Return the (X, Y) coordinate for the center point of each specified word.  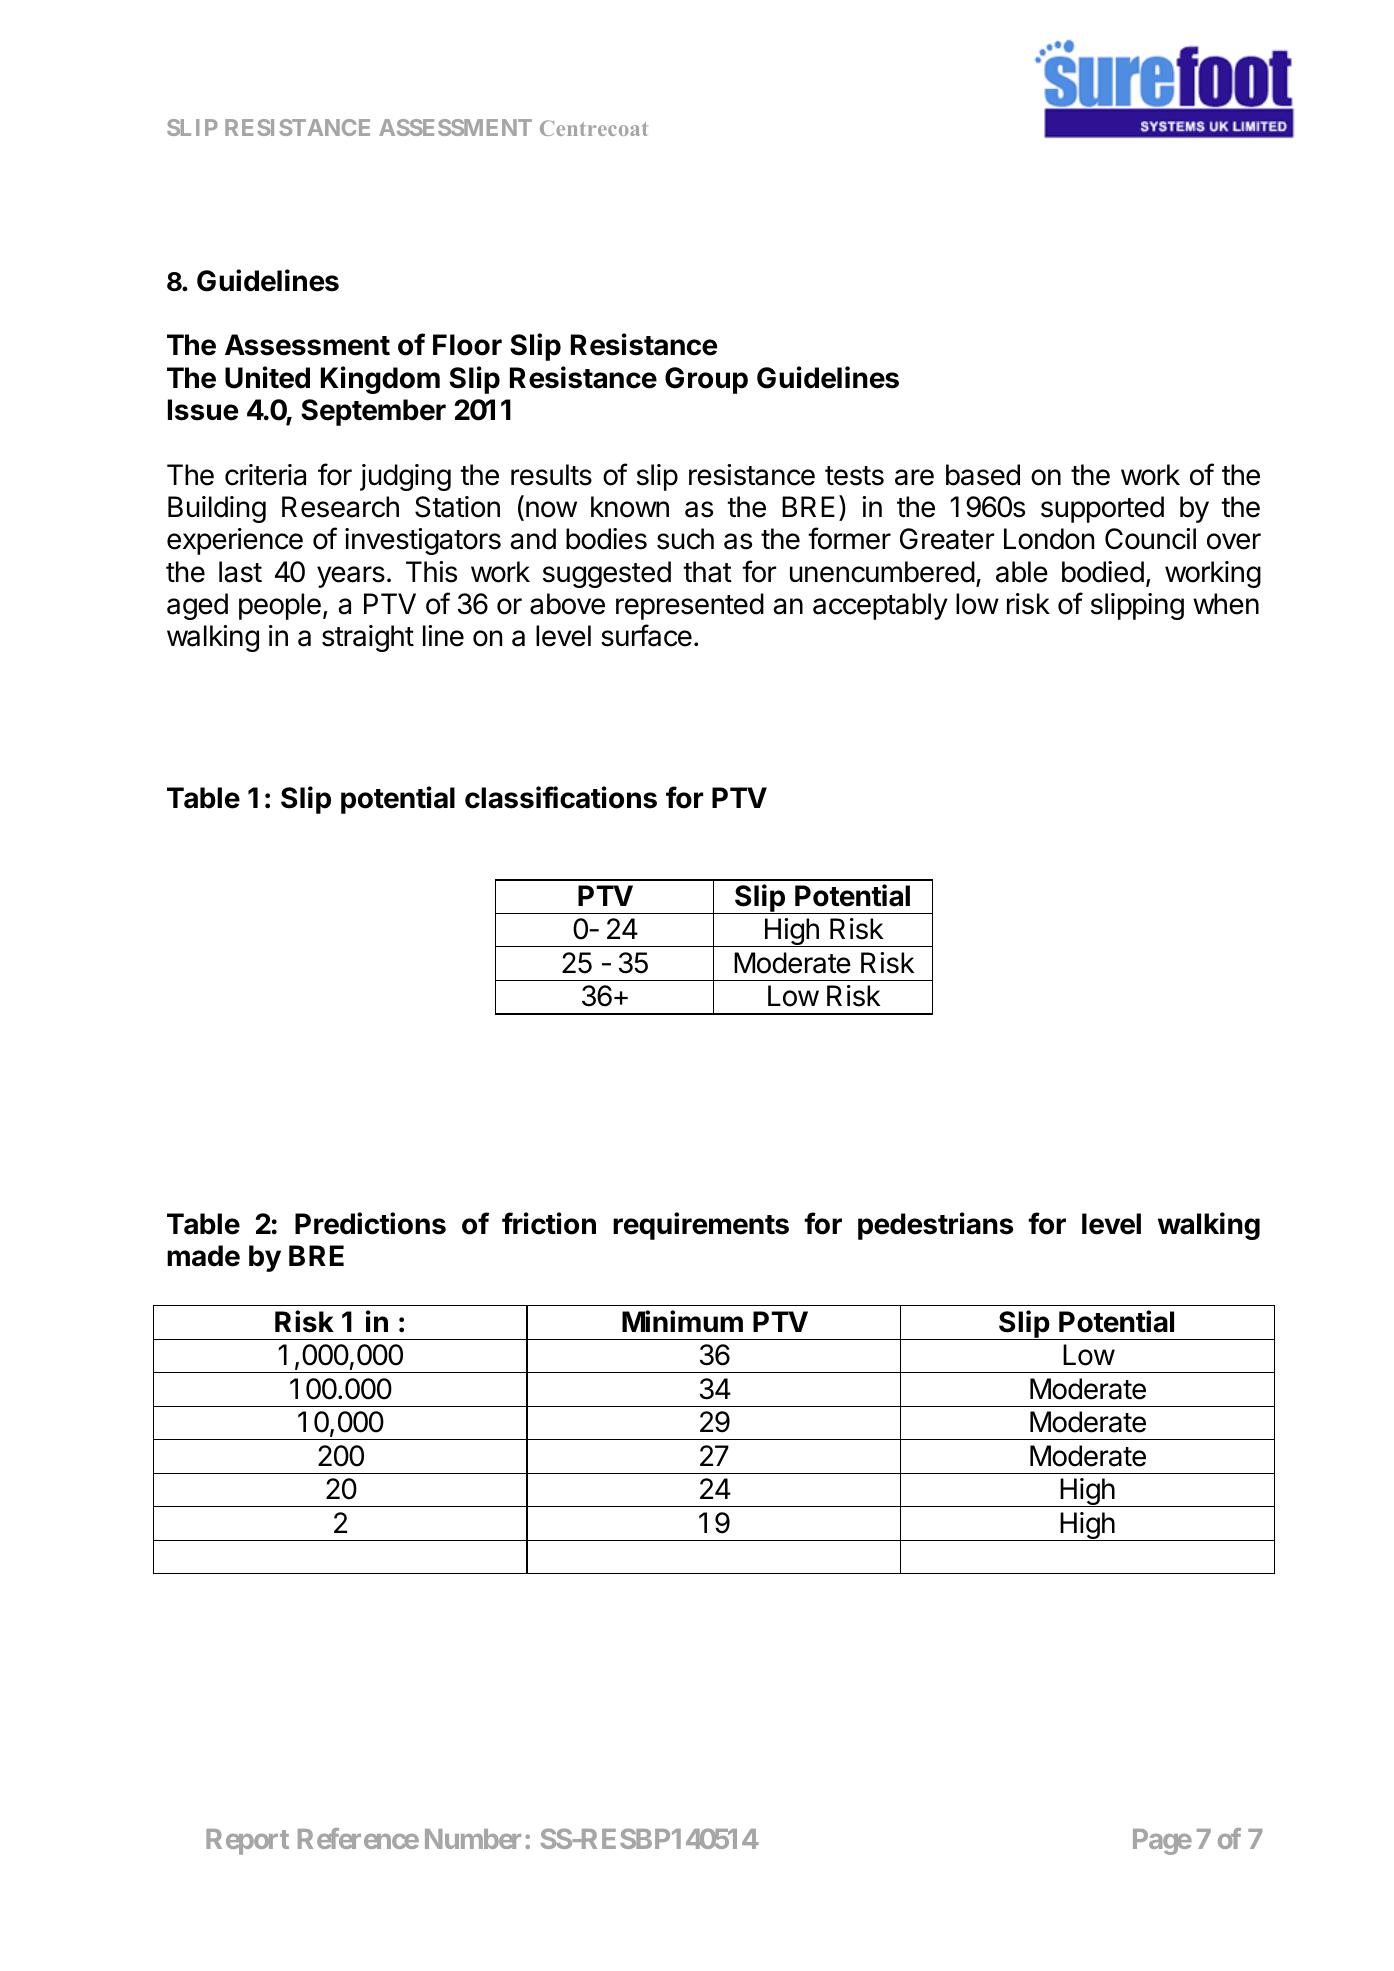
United (267, 377)
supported (1102, 509)
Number (473, 1839)
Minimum (682, 1321)
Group (706, 380)
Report (247, 1842)
